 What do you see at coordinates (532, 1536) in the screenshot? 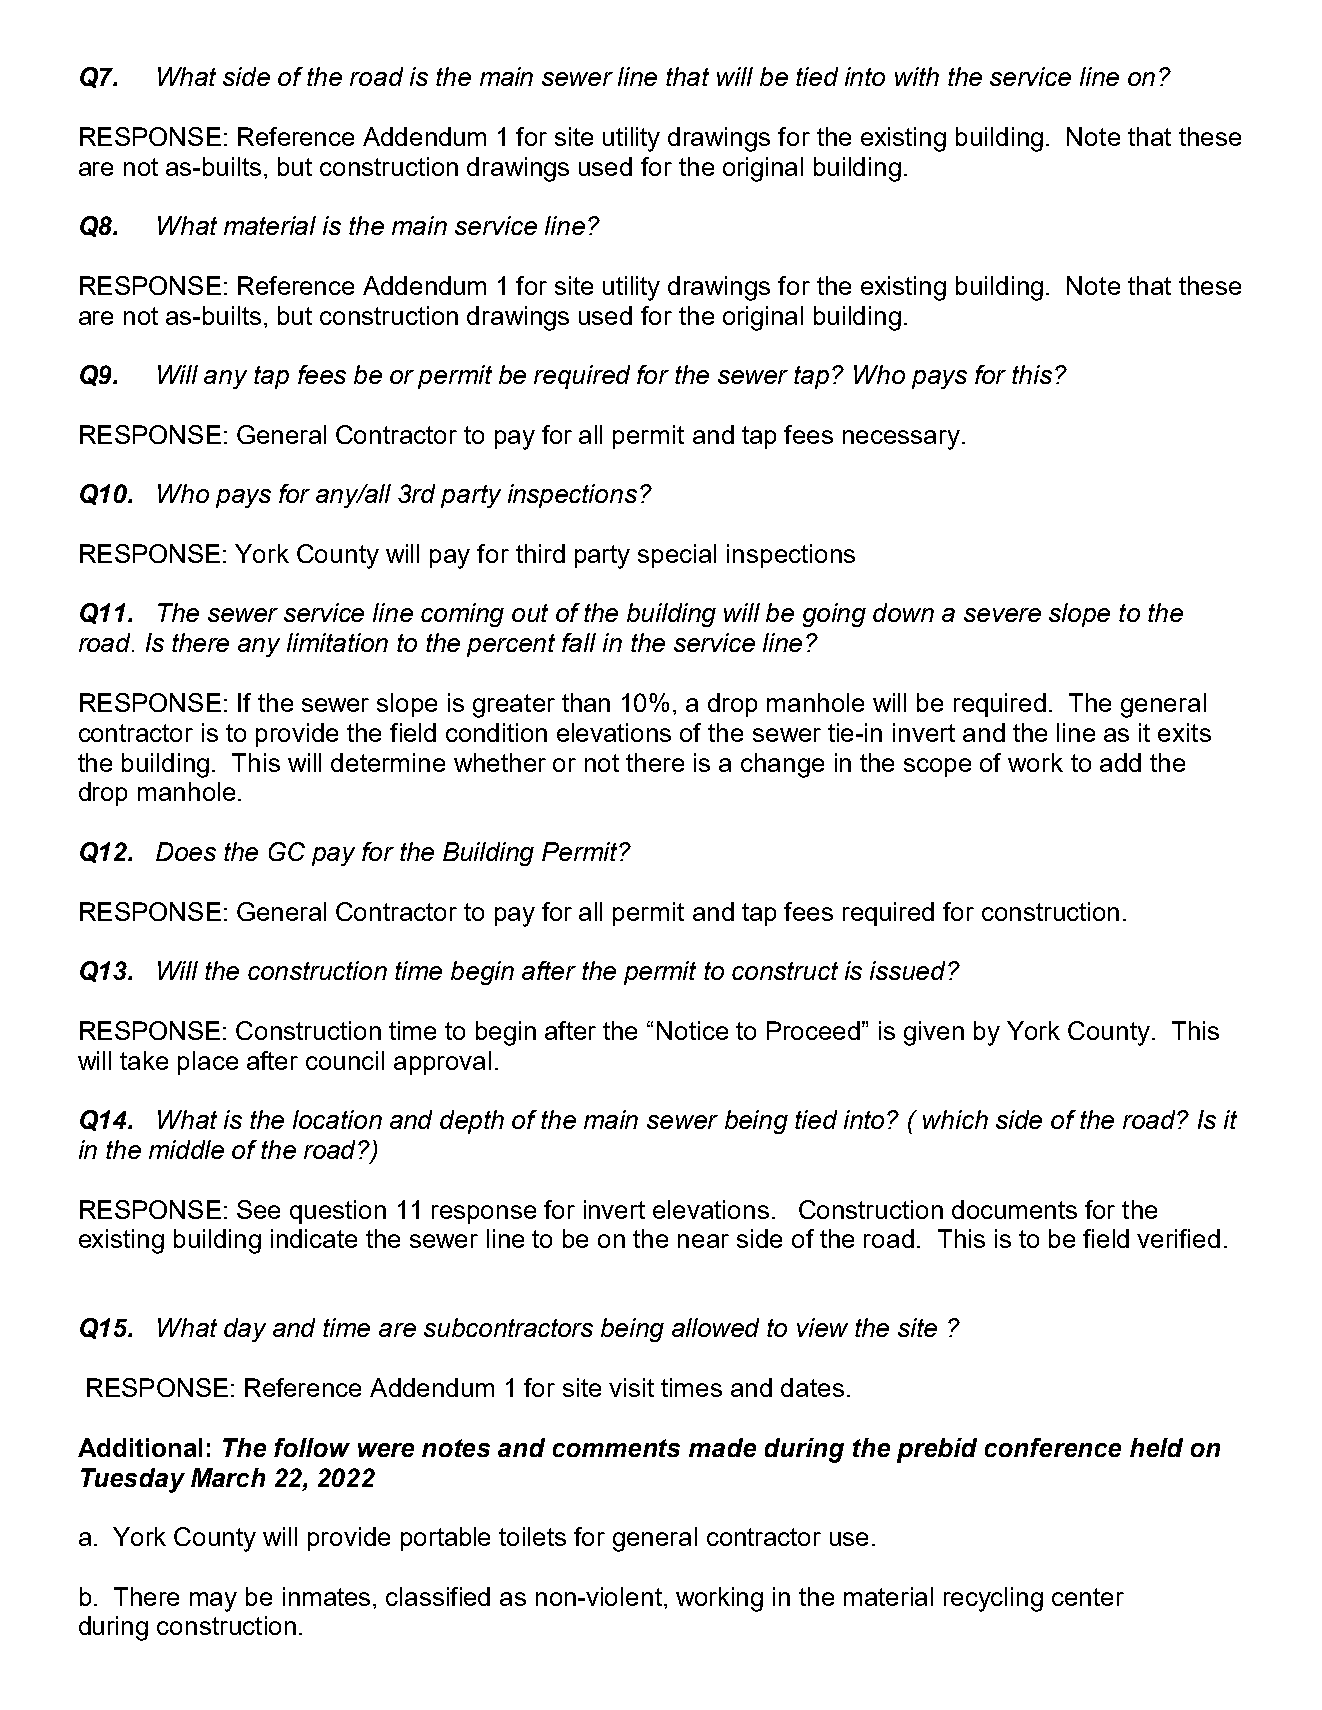
I see `toilets` at bounding box center [532, 1536].
